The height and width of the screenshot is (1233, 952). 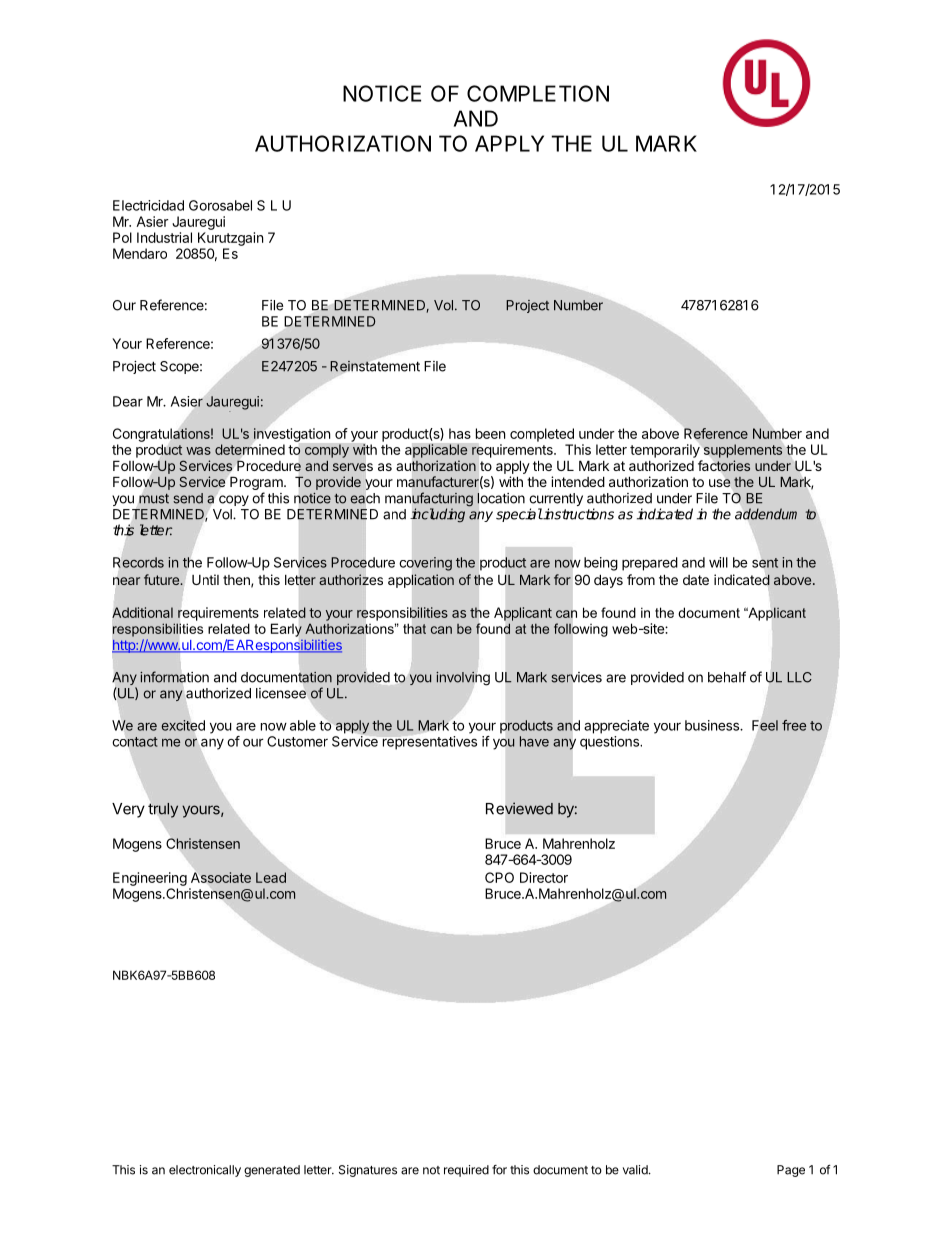 I want to click on COMPLETION, so click(x=538, y=93).
